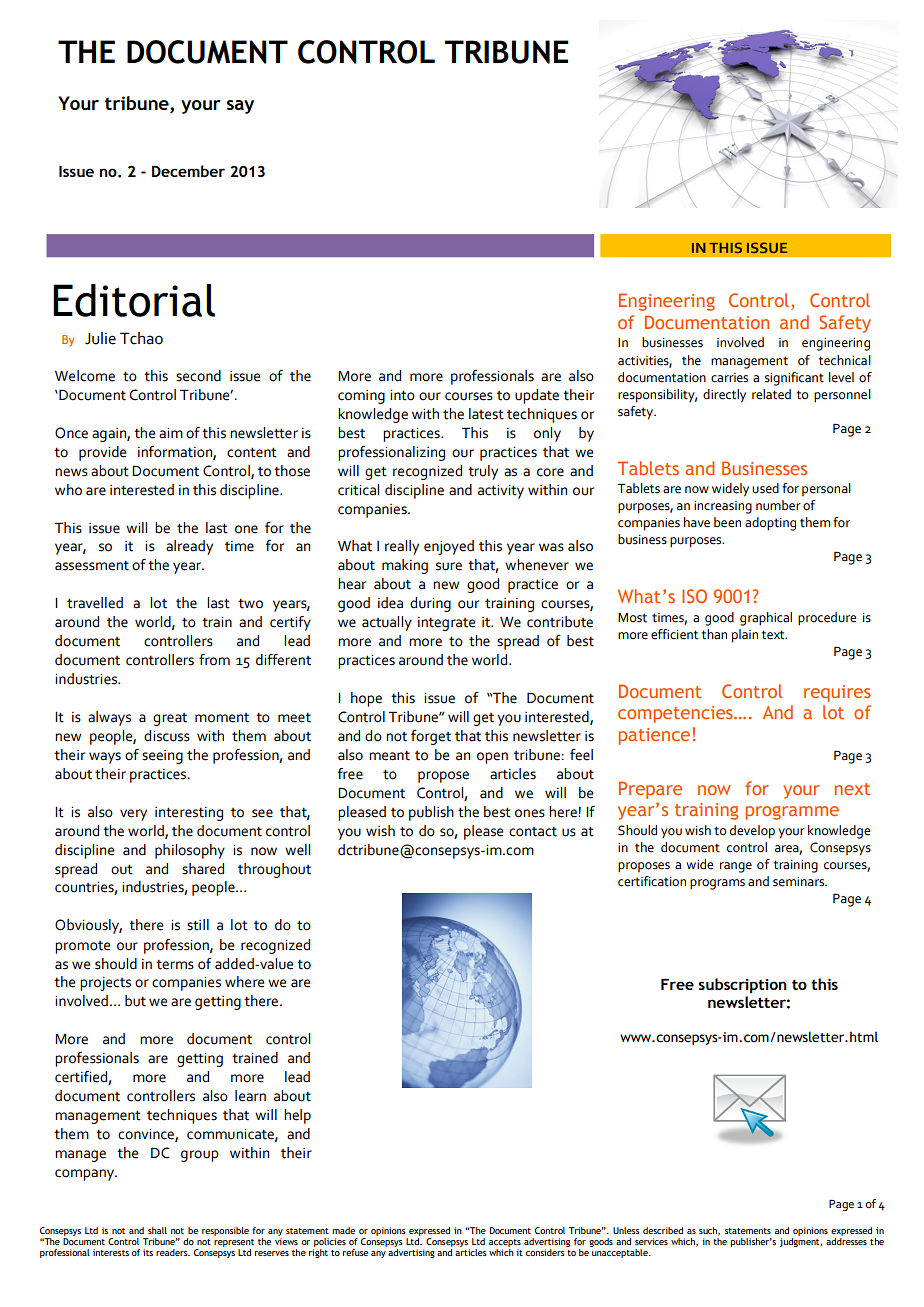 The height and width of the screenshot is (1307, 924). Describe the element at coordinates (157, 1230) in the screenshot. I see `shall` at that location.
